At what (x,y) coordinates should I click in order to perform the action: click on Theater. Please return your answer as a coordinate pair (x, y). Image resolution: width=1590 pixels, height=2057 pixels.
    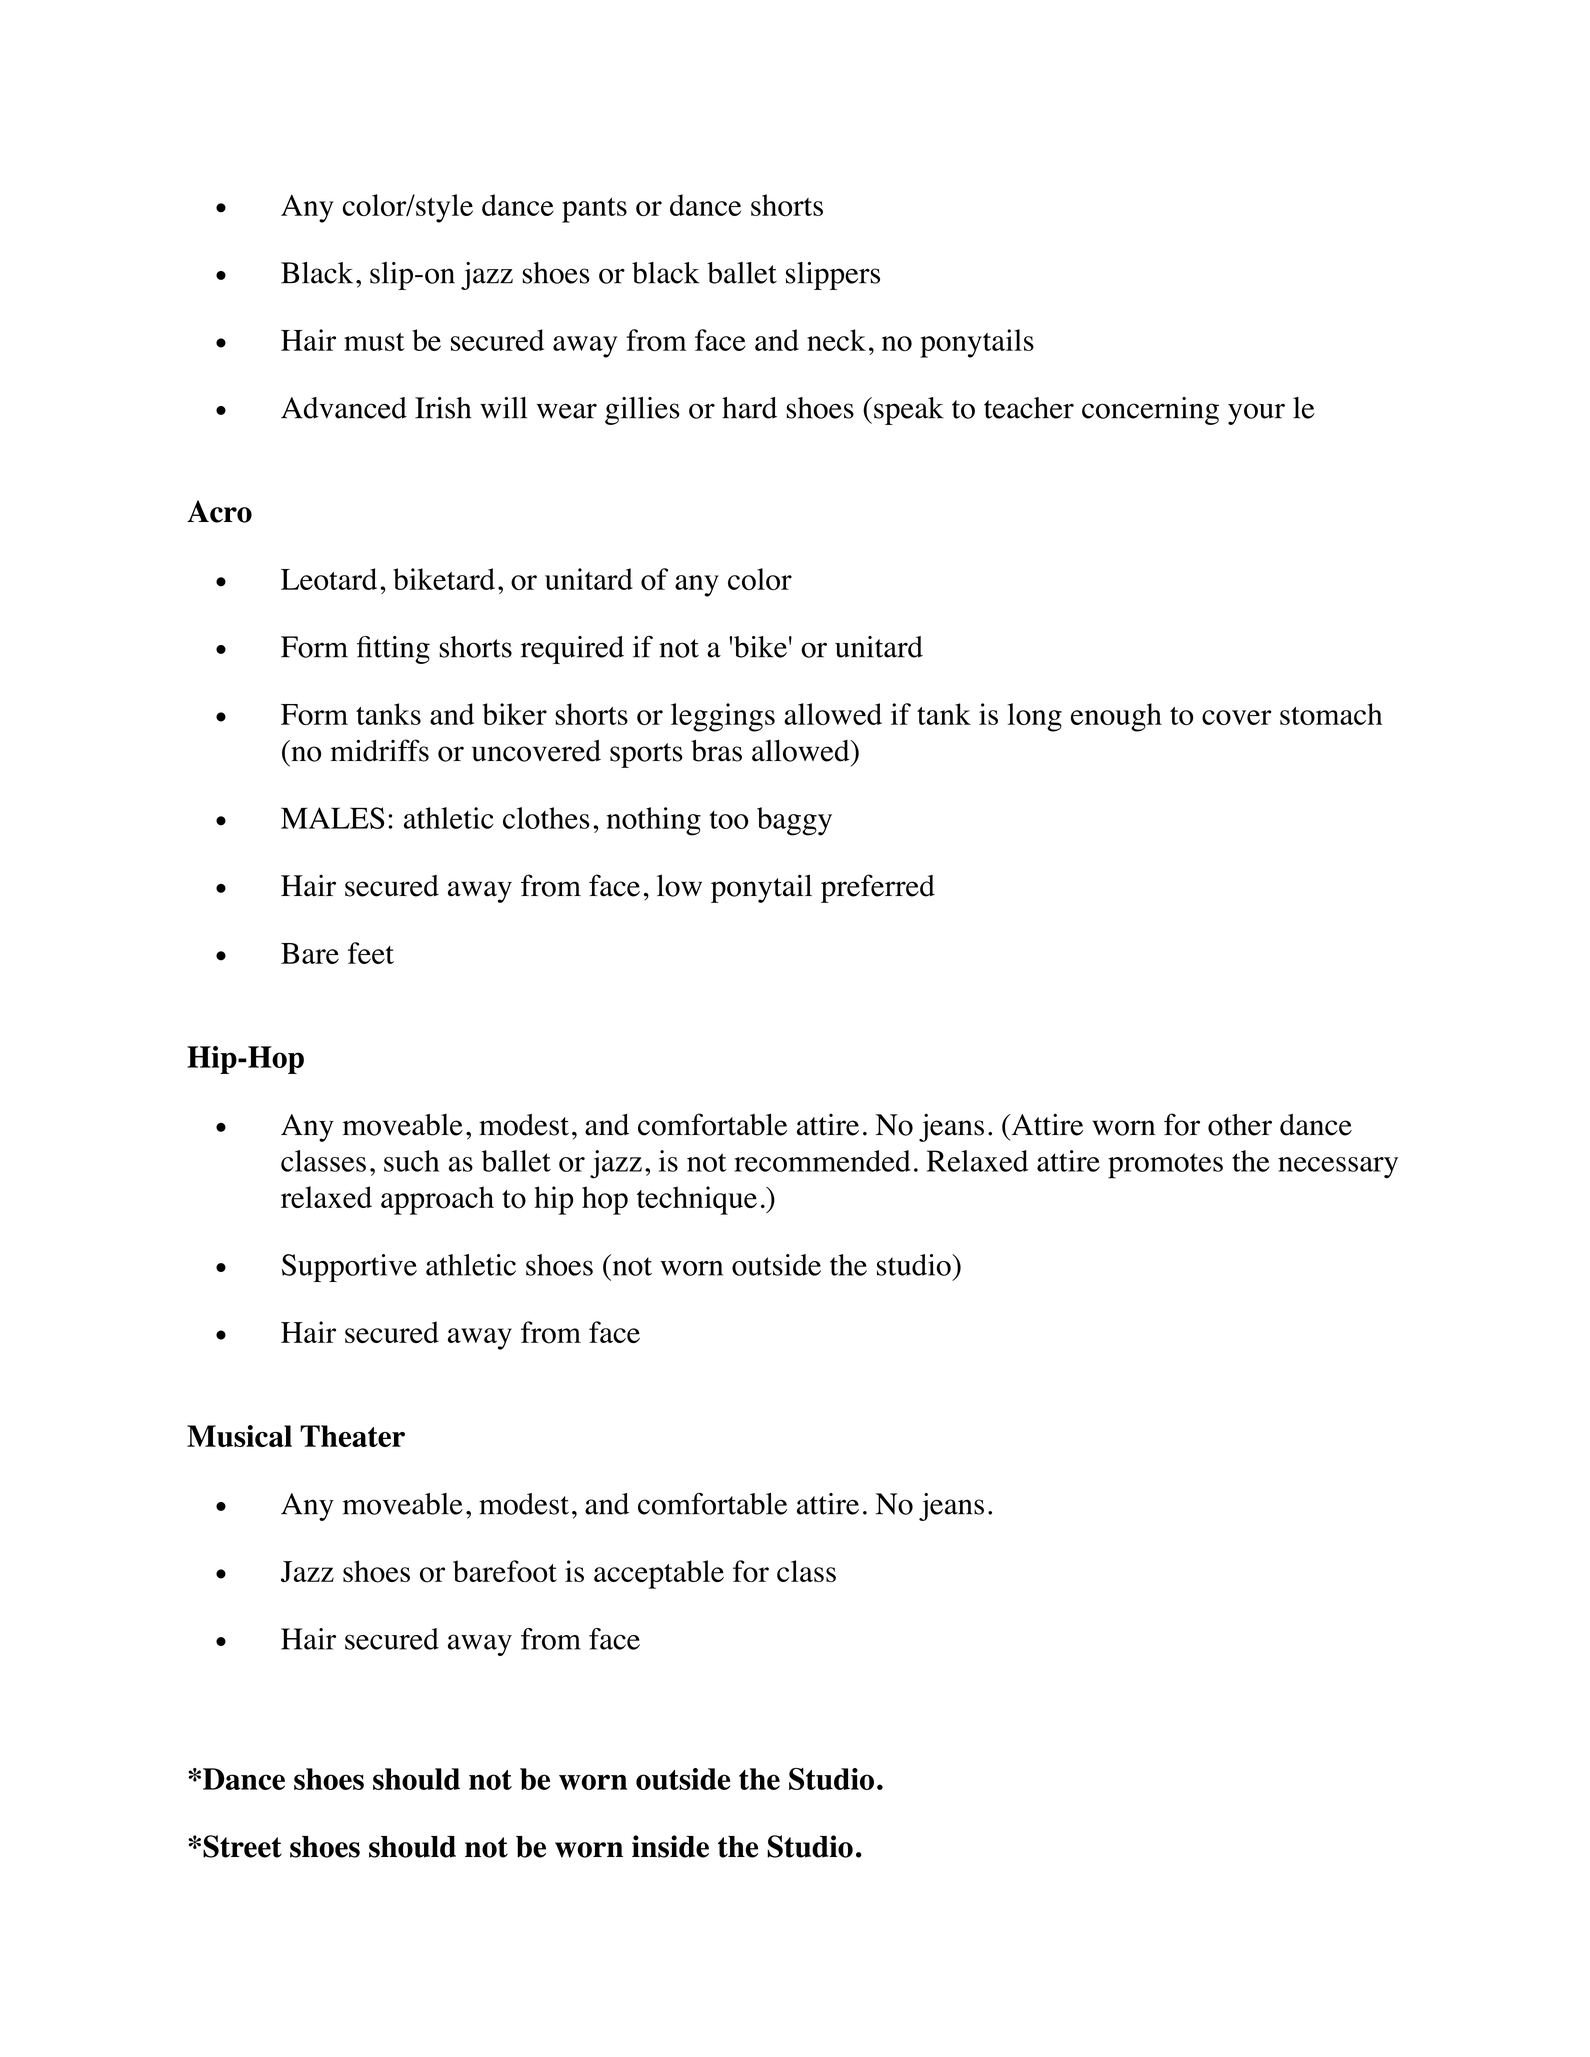
    Looking at the image, I should click on (352, 1436).
